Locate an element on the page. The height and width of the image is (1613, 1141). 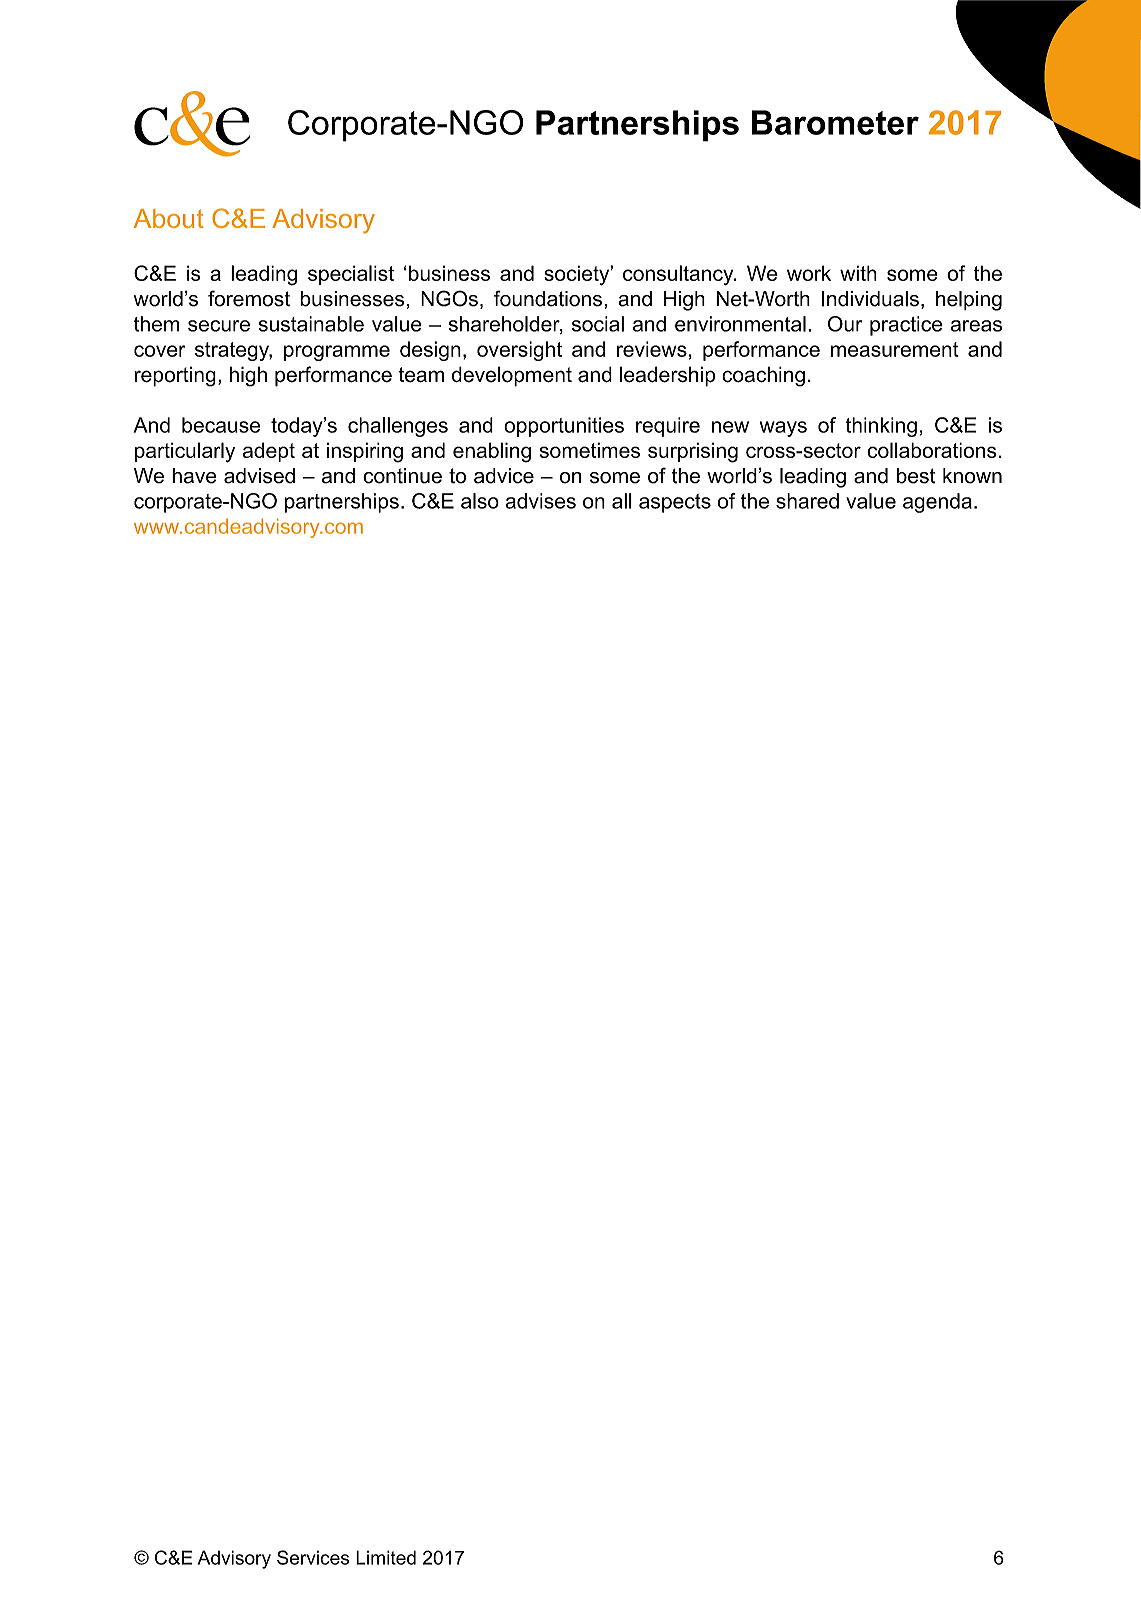
aspects is located at coordinates (675, 503).
